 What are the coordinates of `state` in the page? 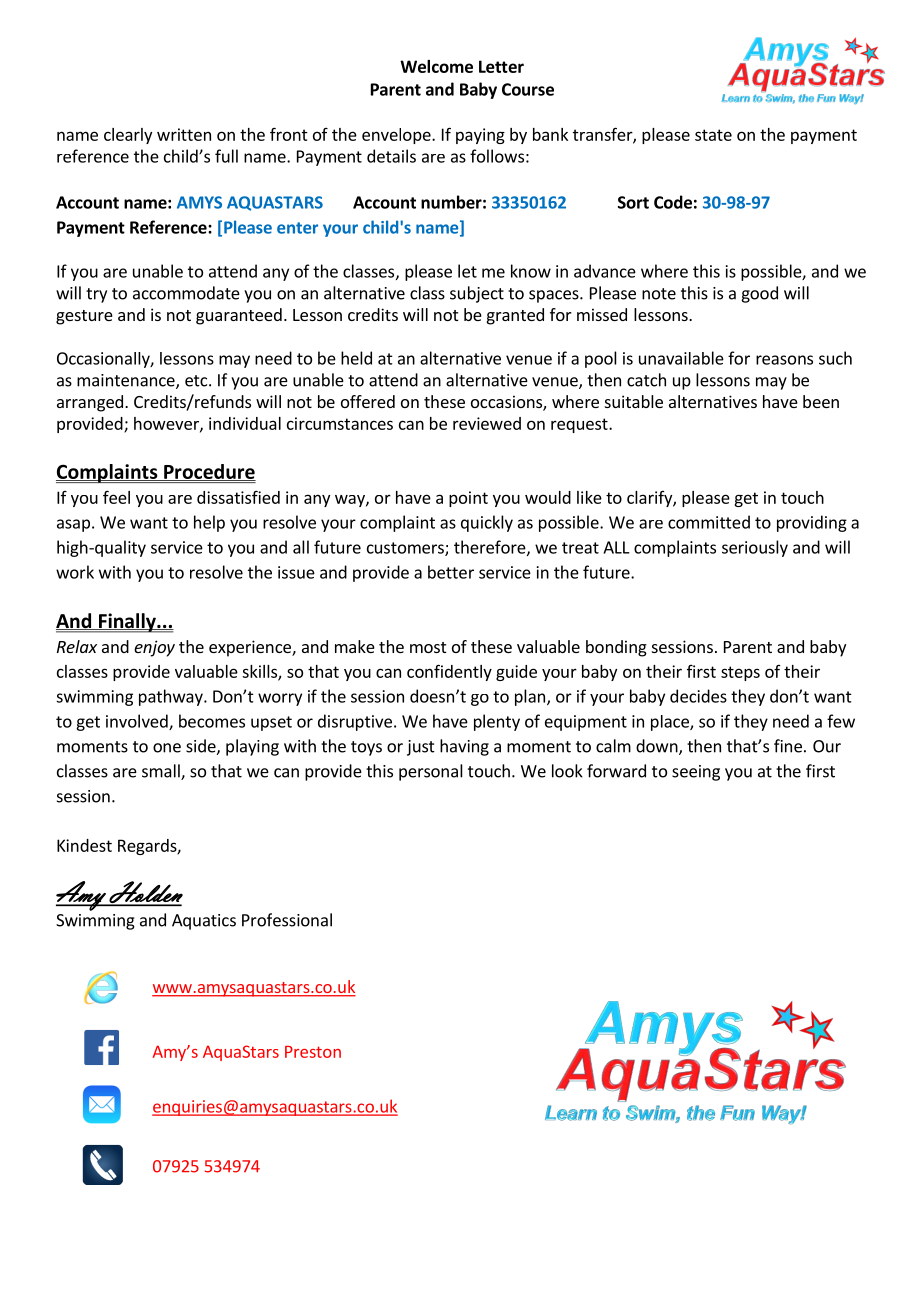 It's located at (713, 135).
